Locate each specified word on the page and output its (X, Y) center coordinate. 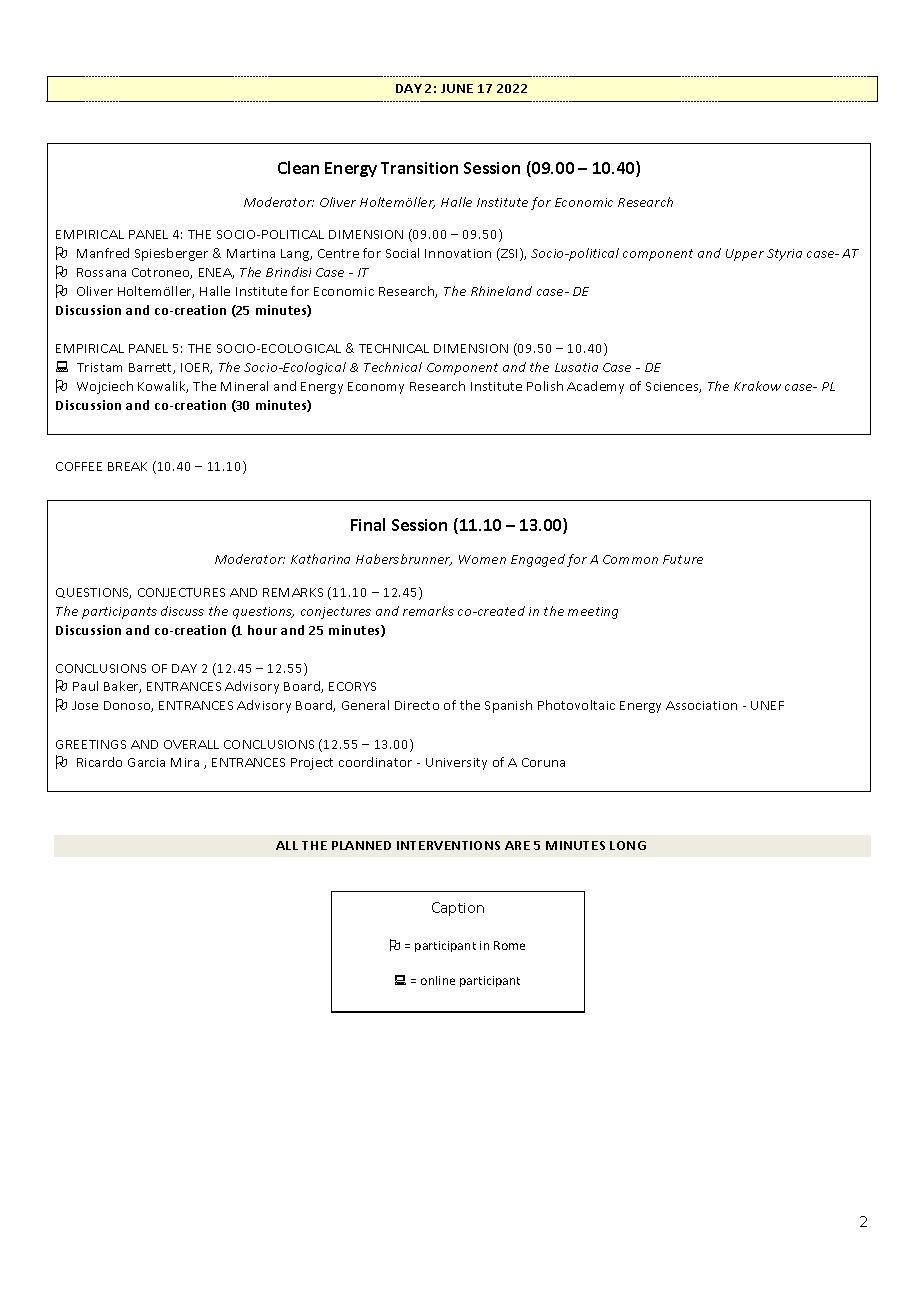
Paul (85, 686)
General (365, 705)
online (438, 980)
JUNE (457, 88)
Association (701, 705)
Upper (745, 255)
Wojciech (105, 387)
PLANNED (361, 845)
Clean (298, 167)
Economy (376, 388)
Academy (595, 387)
